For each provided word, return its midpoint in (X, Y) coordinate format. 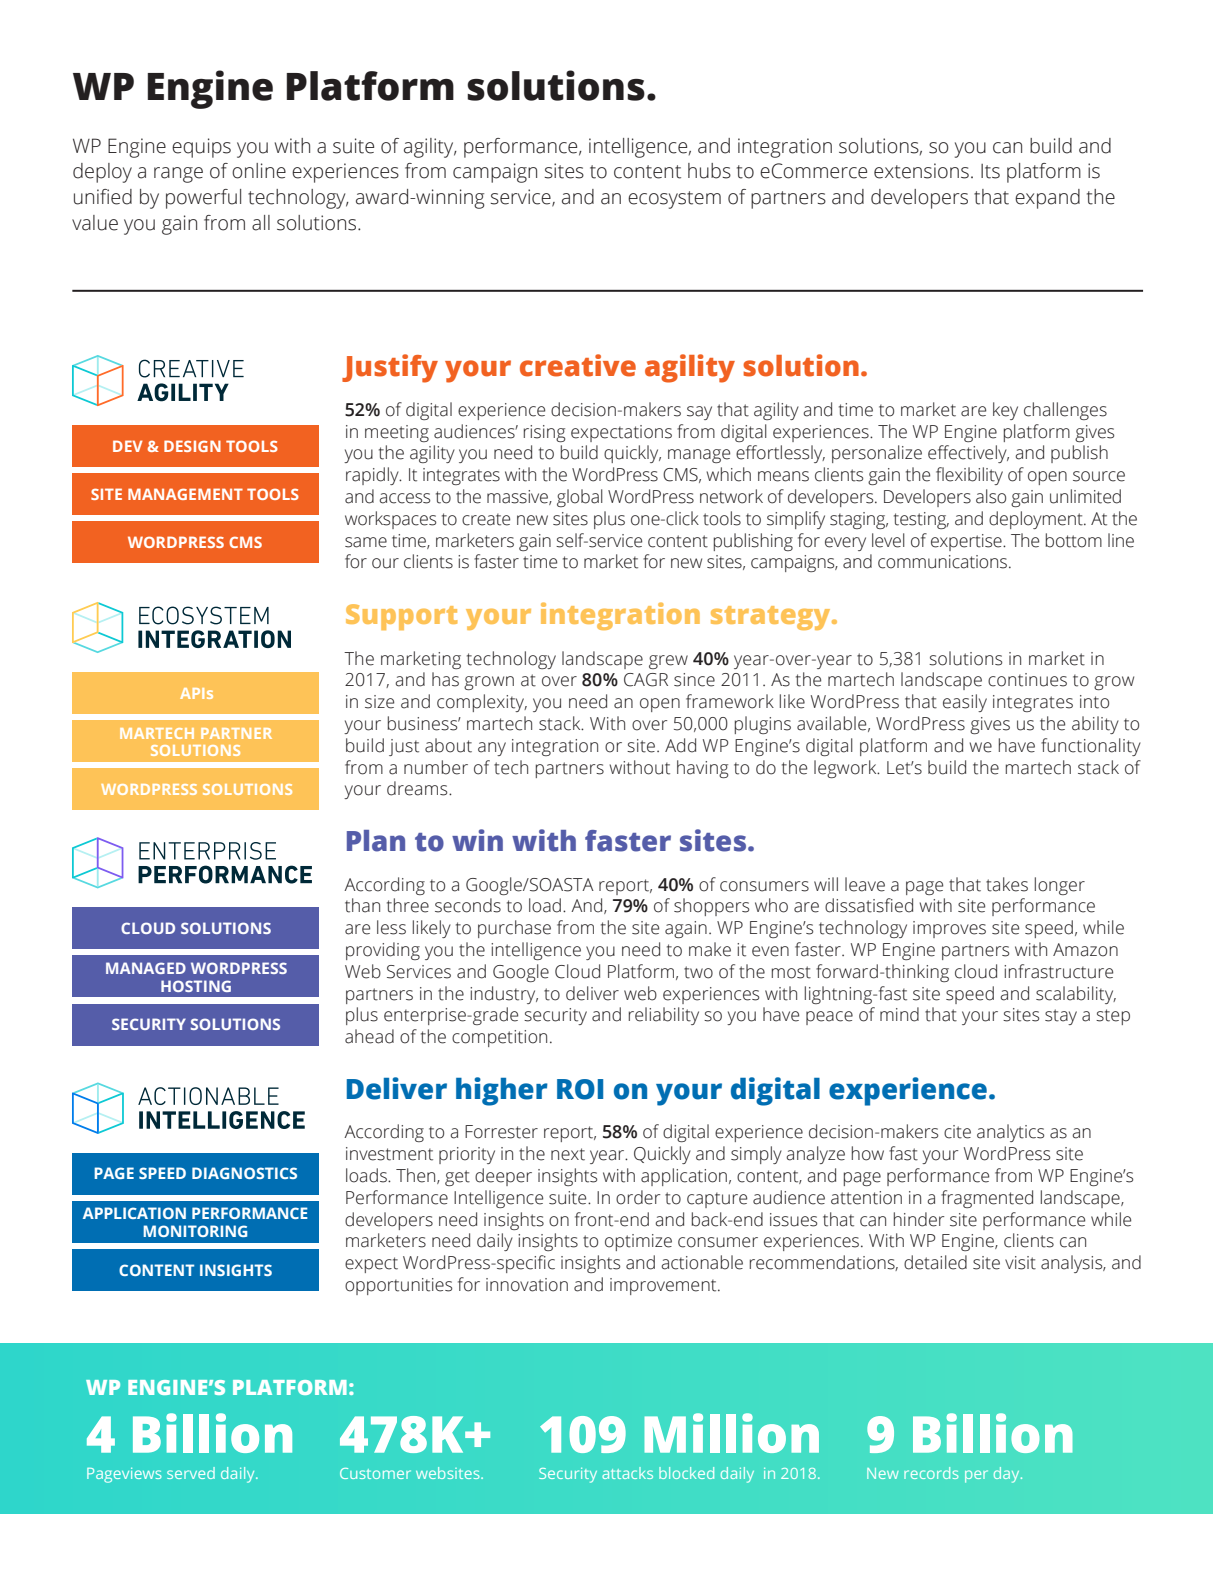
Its (990, 171)
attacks (627, 1473)
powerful (203, 199)
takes (1007, 884)
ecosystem (674, 200)
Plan (376, 841)
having (702, 769)
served (191, 1473)
